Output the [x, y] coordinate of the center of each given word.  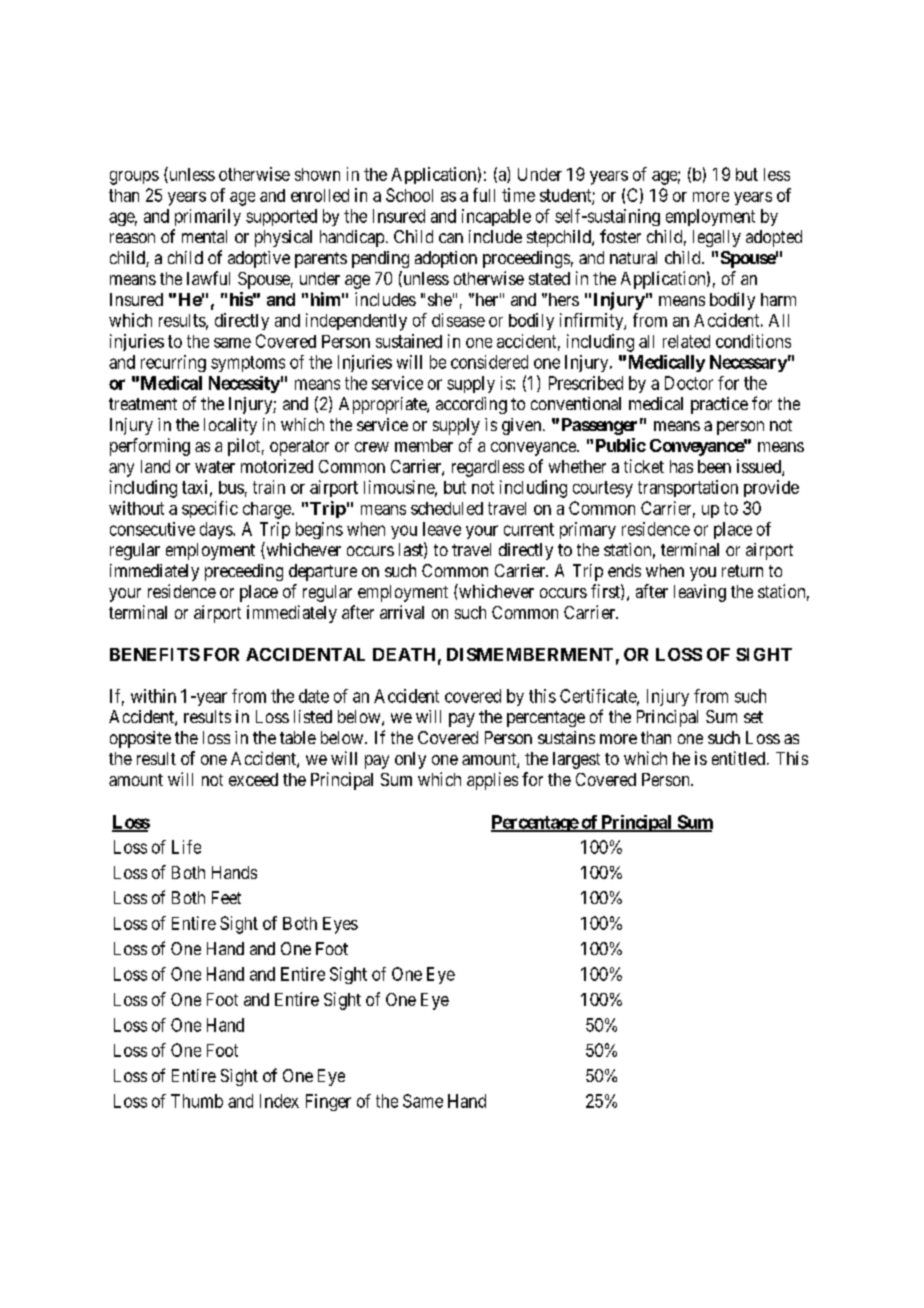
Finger [328, 1102]
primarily [208, 217]
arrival [402, 612]
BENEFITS [155, 654]
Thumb [197, 1101]
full [484, 195]
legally [717, 238]
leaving [700, 593]
